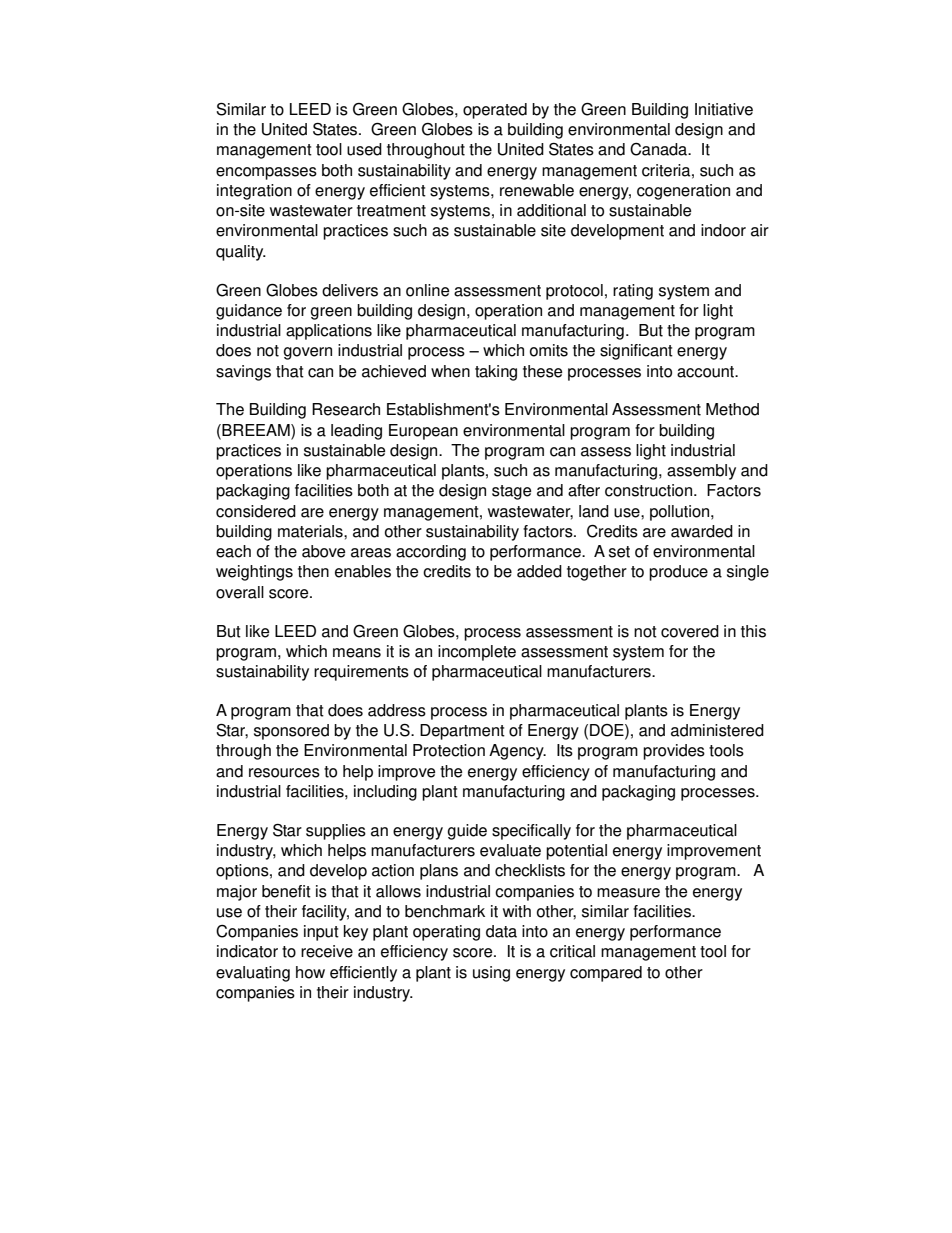  Describe the element at coordinates (327, 951) in the screenshot. I see `receive` at that location.
